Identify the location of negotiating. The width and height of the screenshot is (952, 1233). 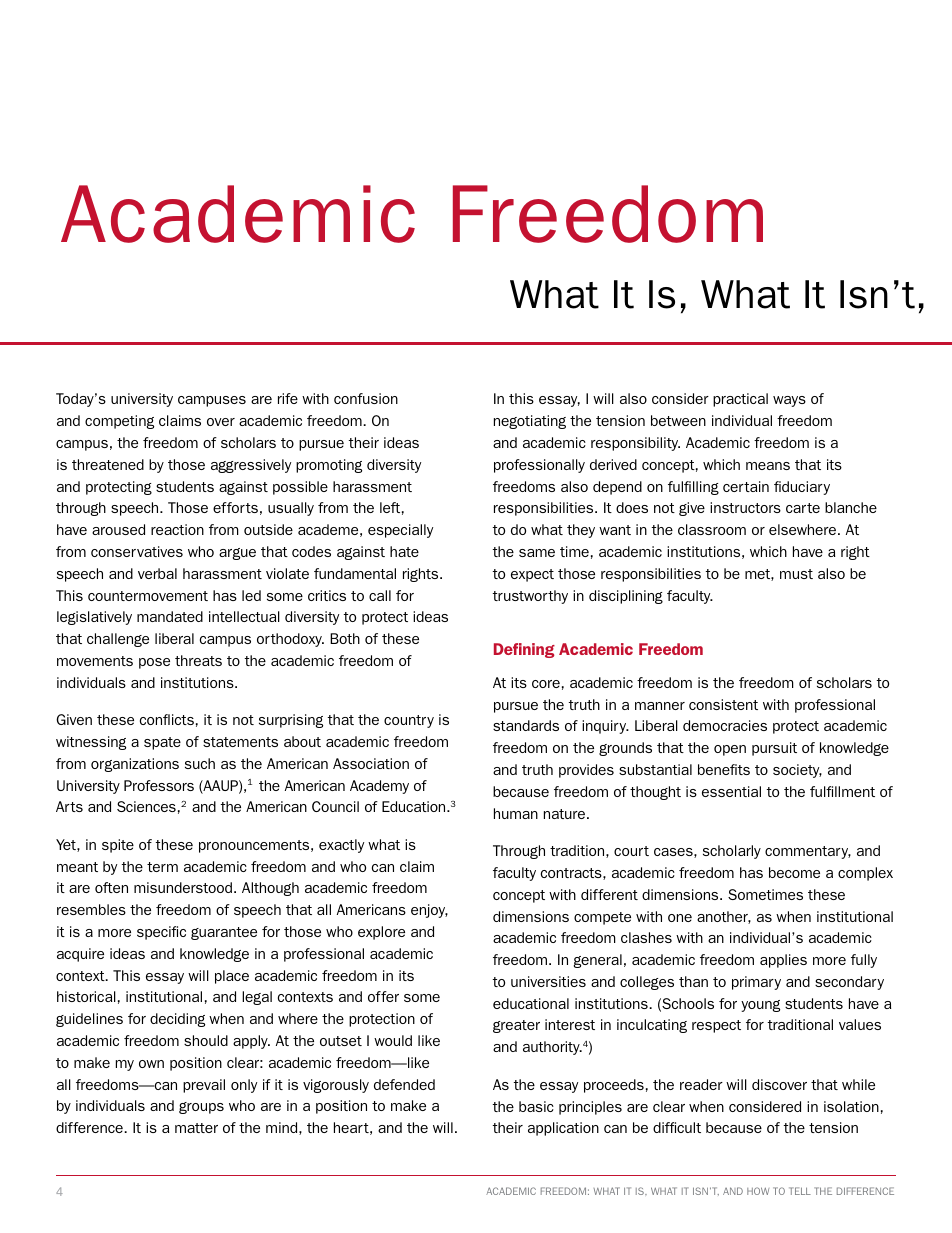
(530, 422).
